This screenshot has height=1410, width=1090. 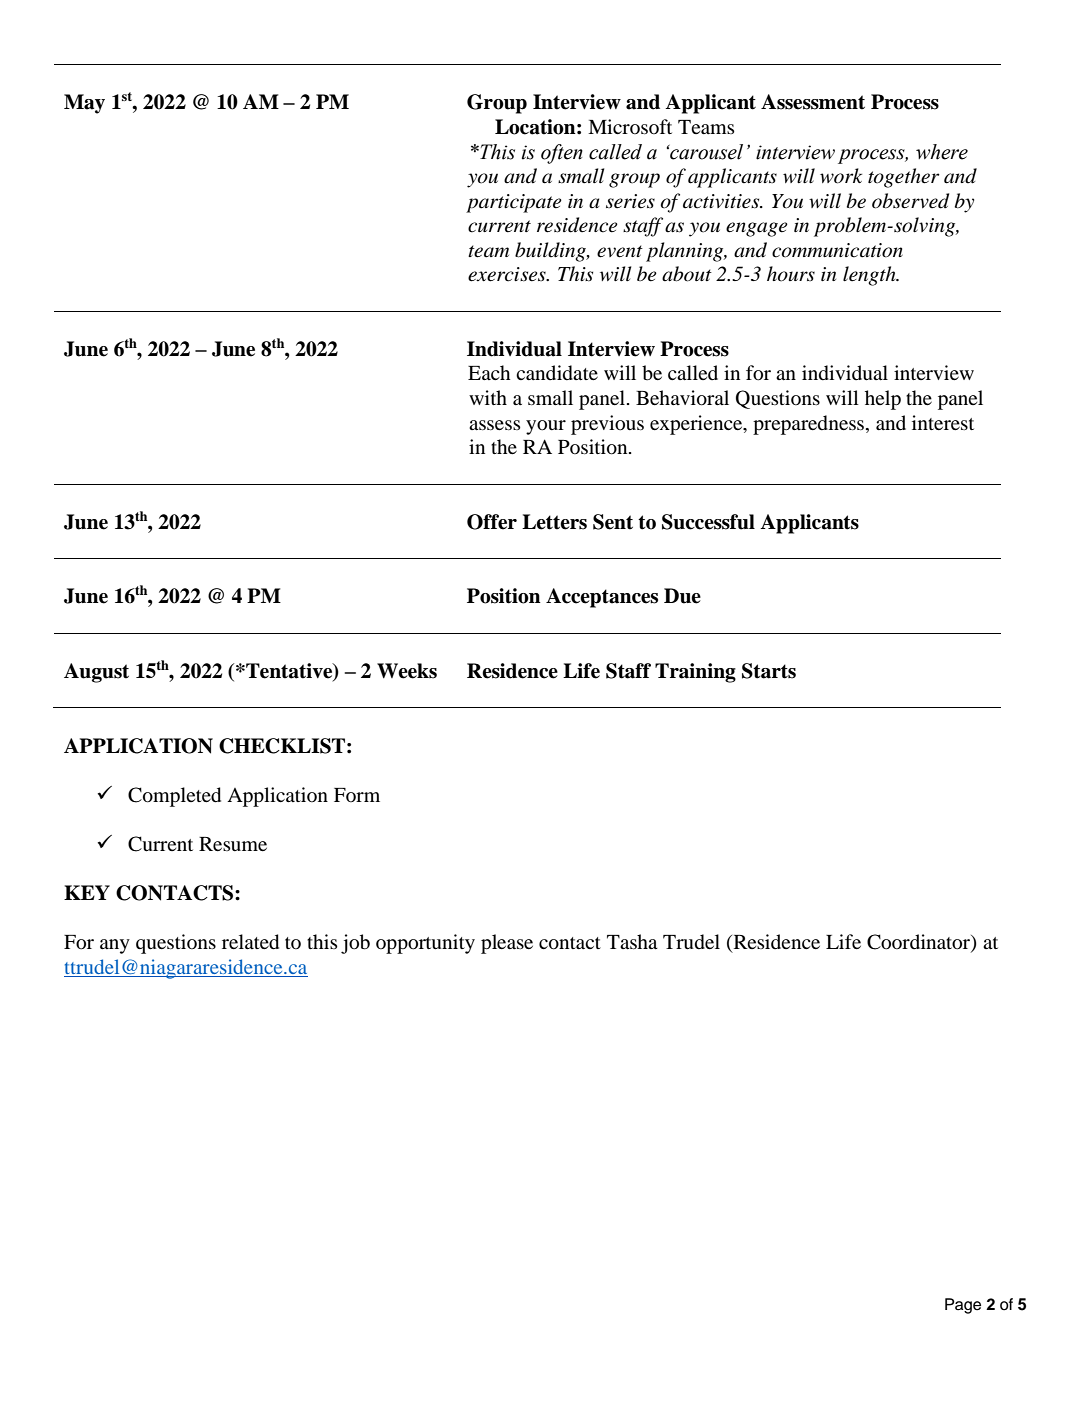 What do you see at coordinates (883, 400) in the screenshot?
I see `help` at bounding box center [883, 400].
